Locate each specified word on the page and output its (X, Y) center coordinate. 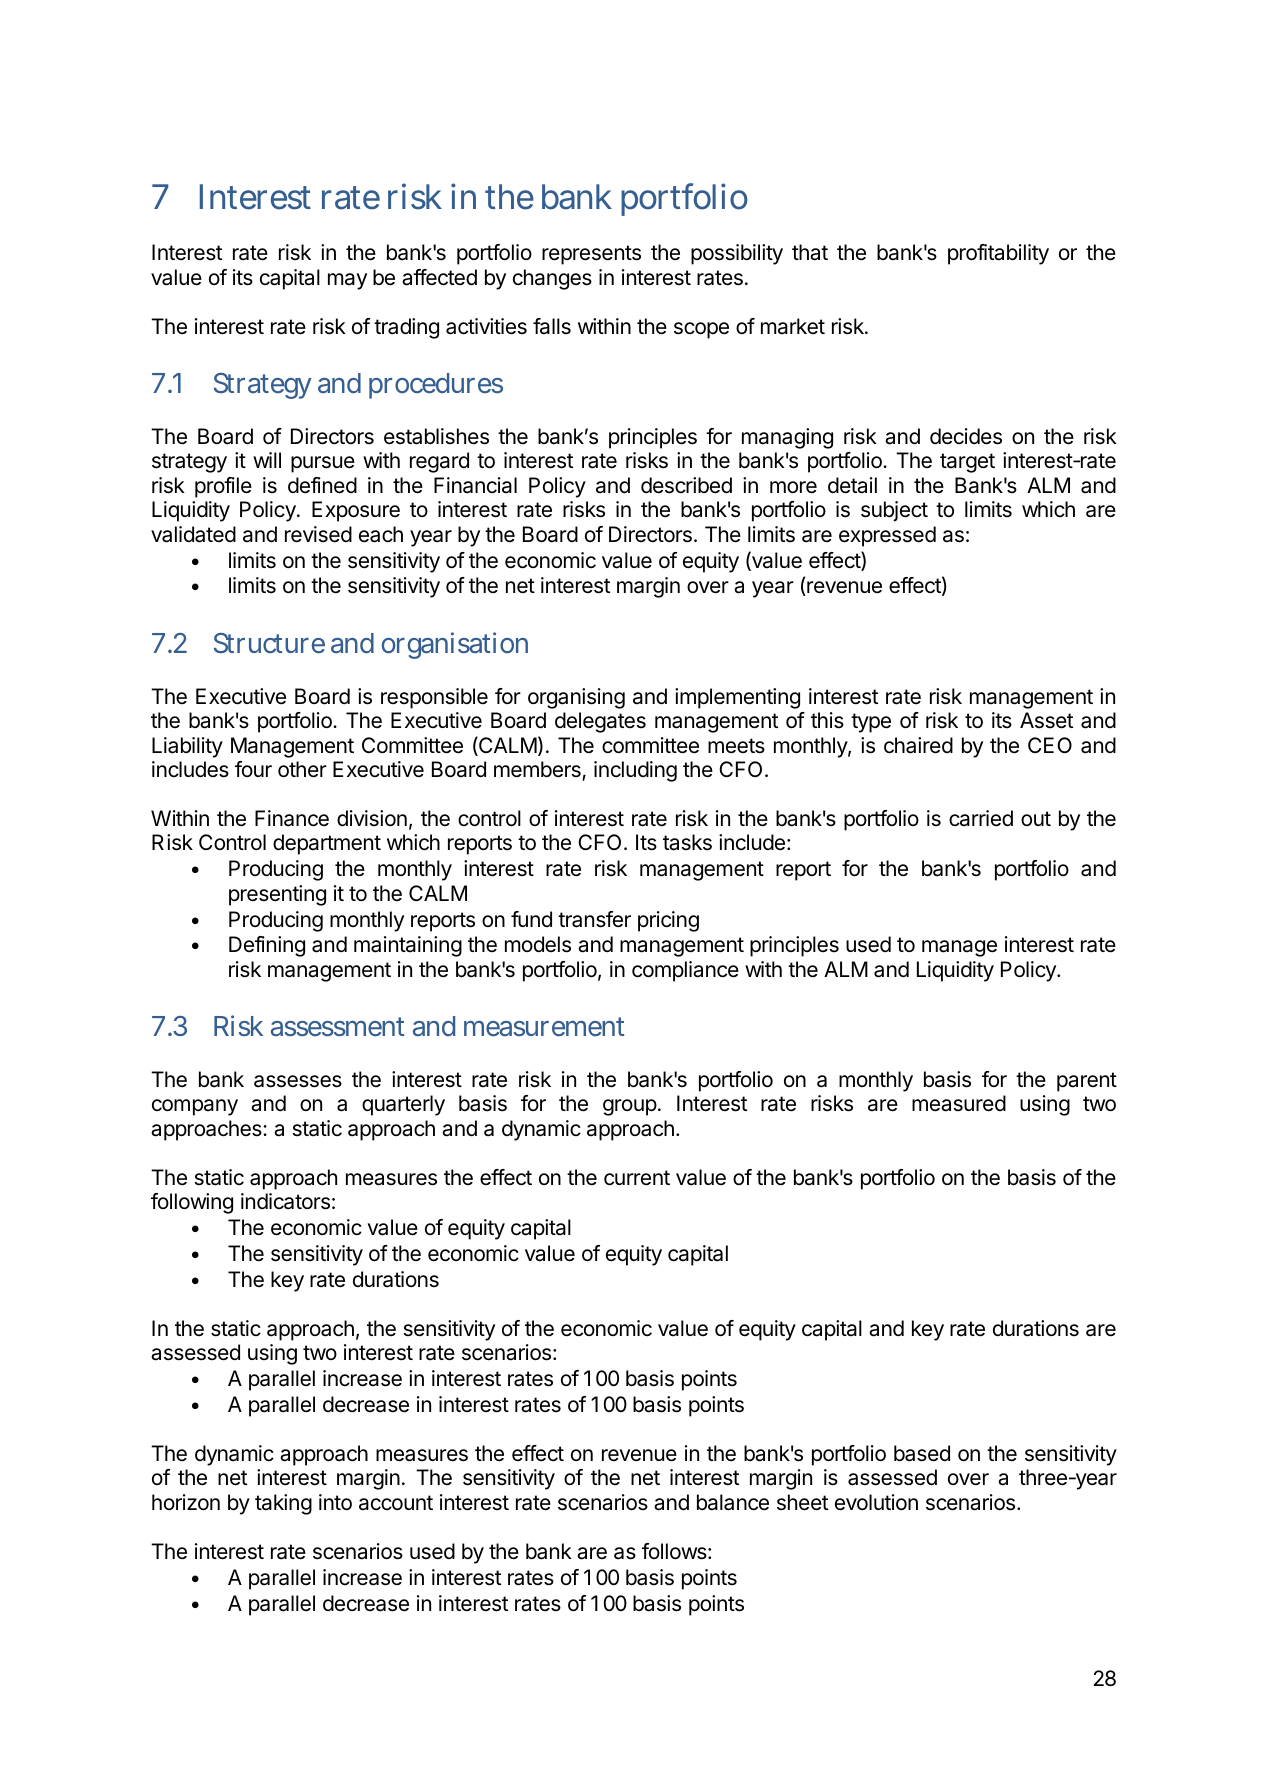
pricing (668, 921)
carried (981, 818)
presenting (277, 895)
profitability (998, 254)
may (347, 281)
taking (283, 1504)
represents (591, 255)
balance (733, 1502)
